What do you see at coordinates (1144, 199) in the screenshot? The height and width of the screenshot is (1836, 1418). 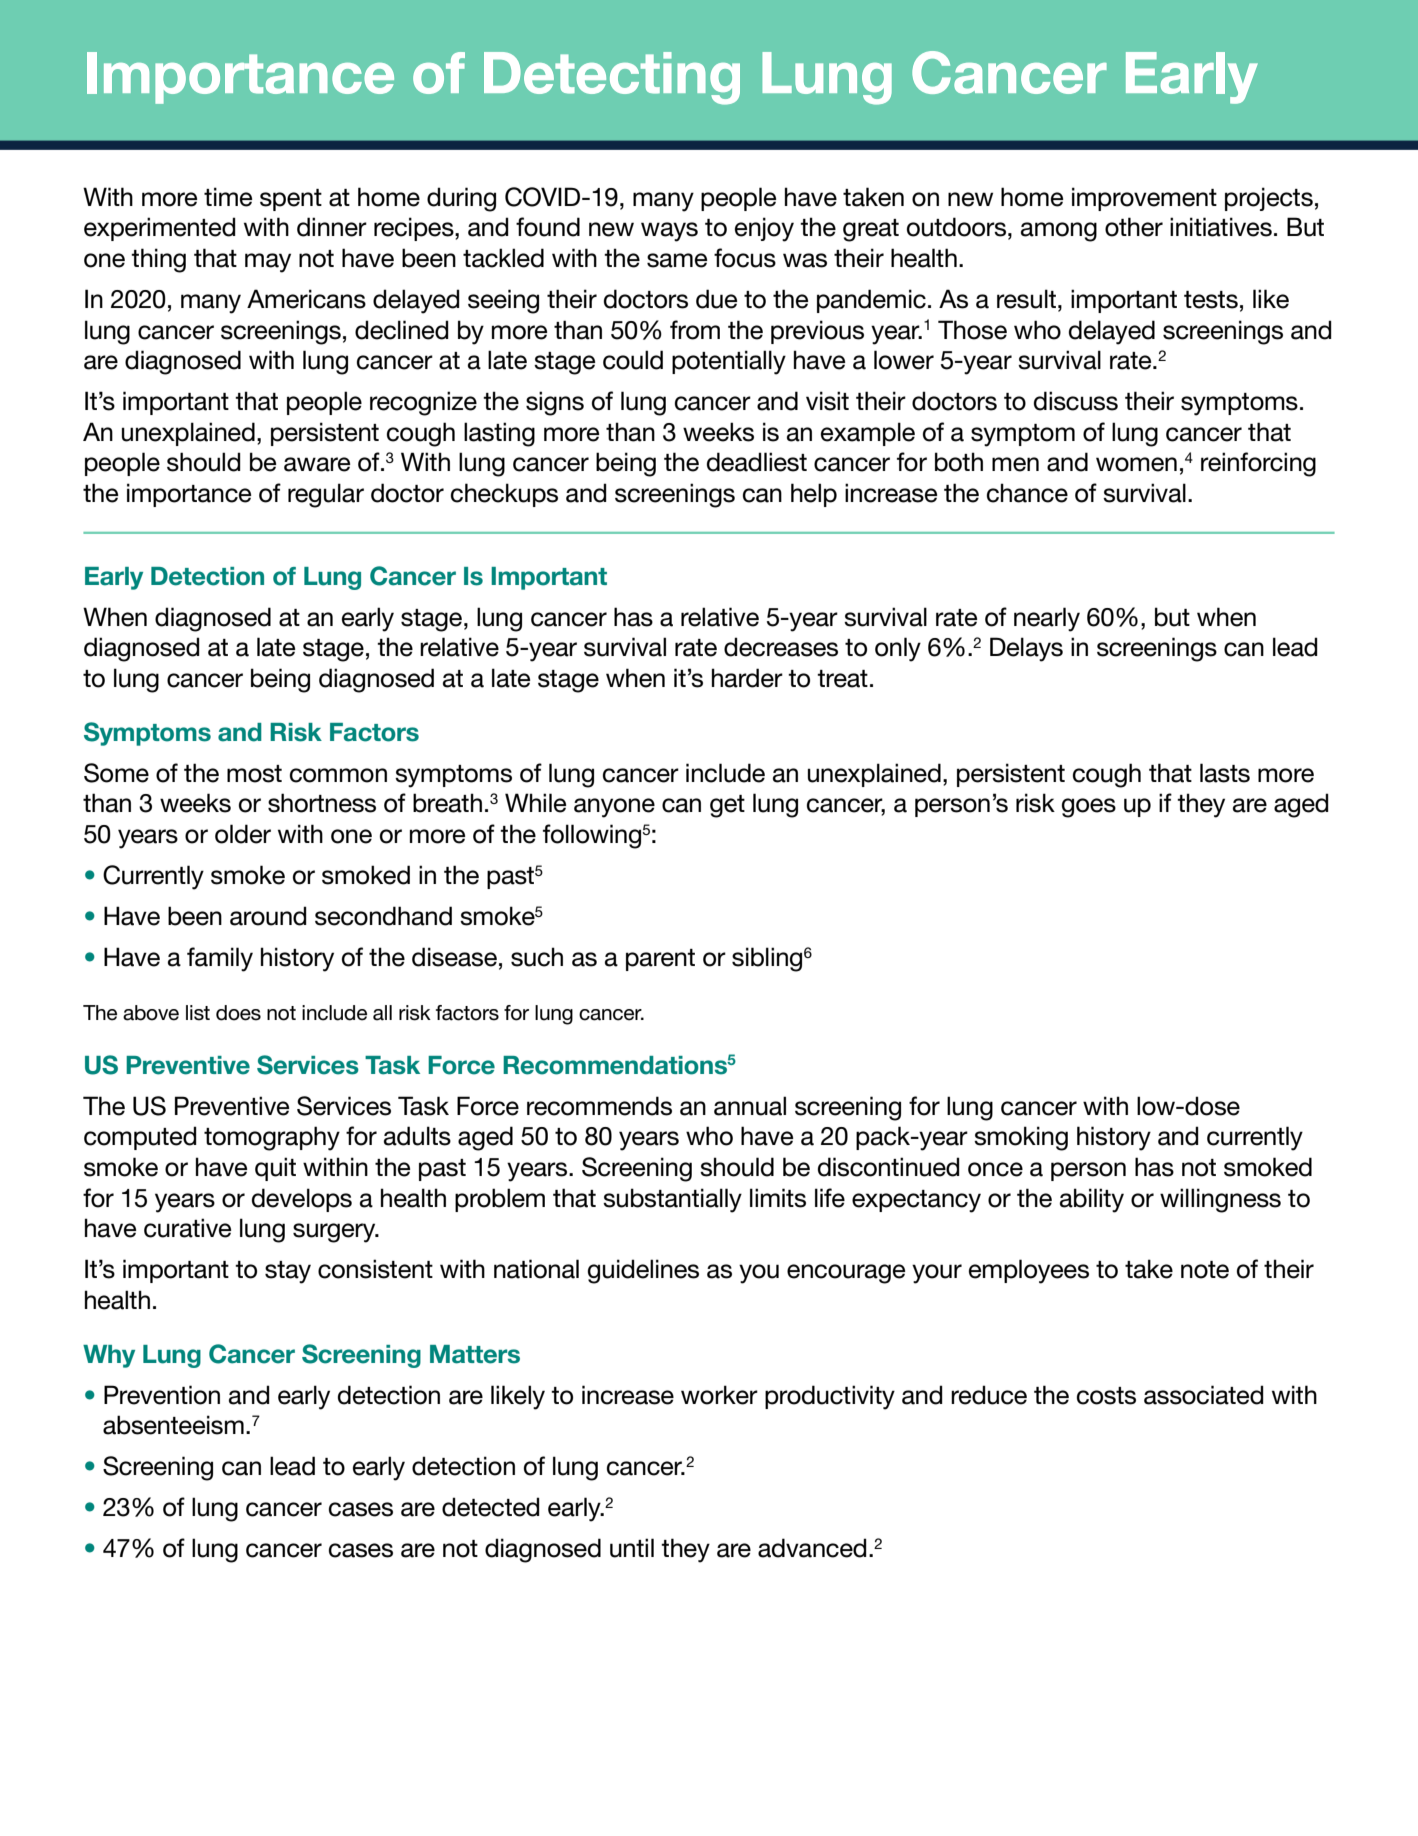 I see `improvement` at bounding box center [1144, 199].
